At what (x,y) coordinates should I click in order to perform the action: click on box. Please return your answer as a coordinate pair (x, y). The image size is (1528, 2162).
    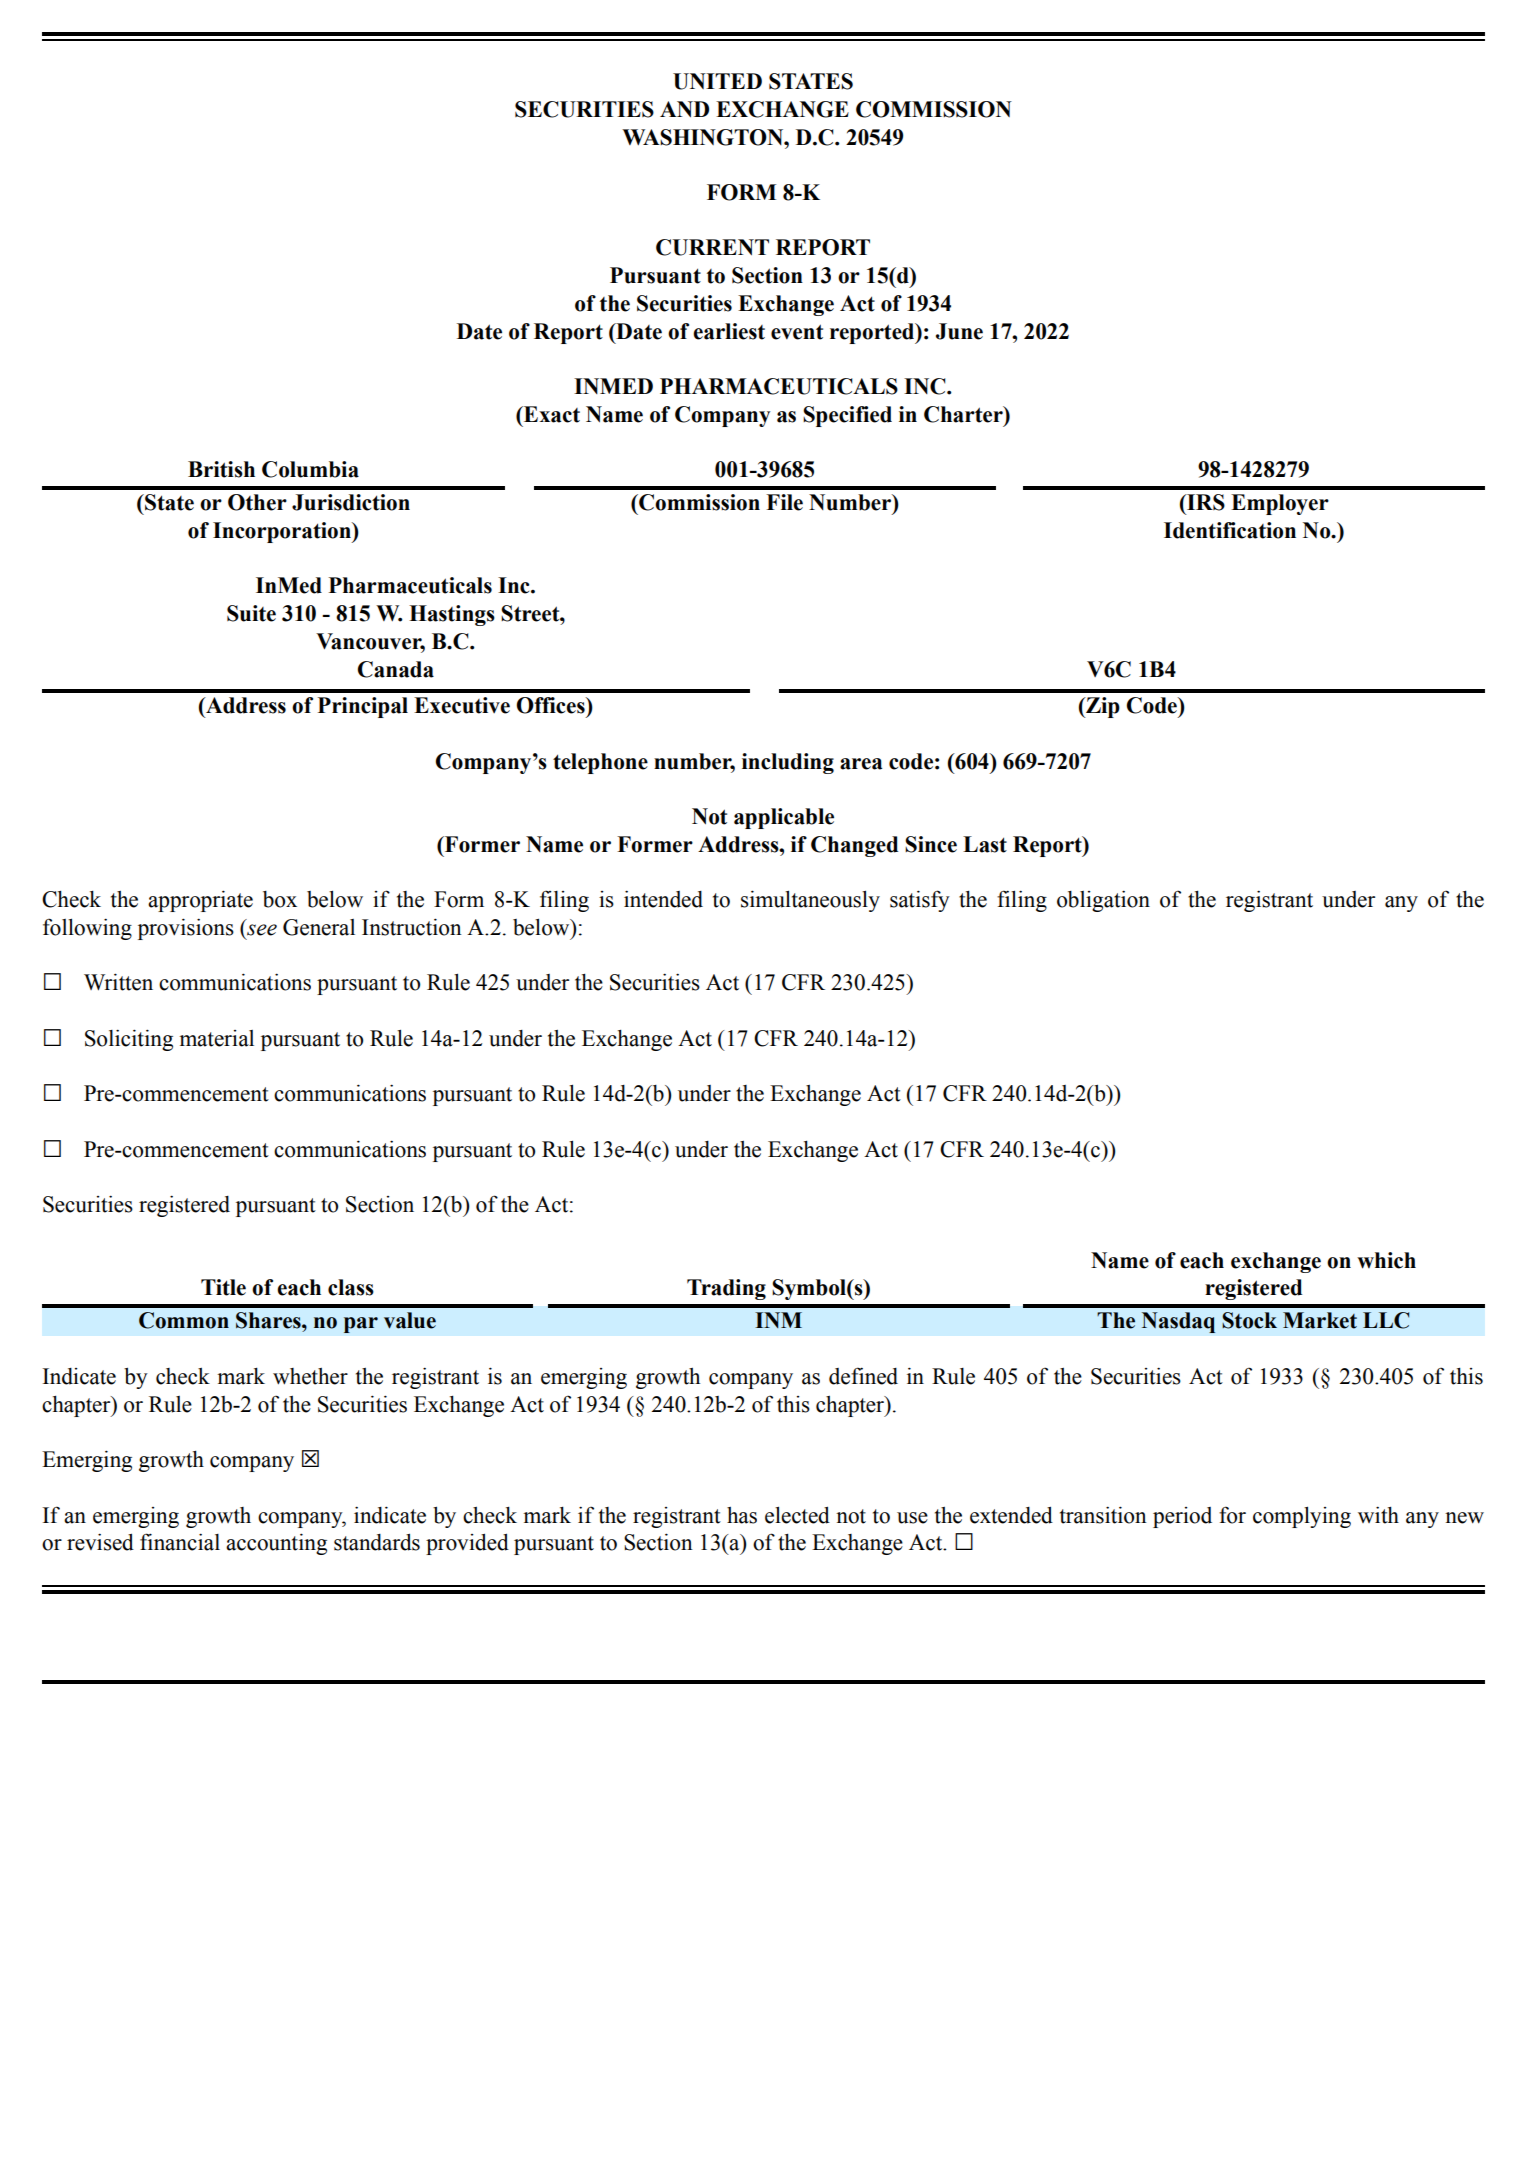
    Looking at the image, I should click on (280, 899).
